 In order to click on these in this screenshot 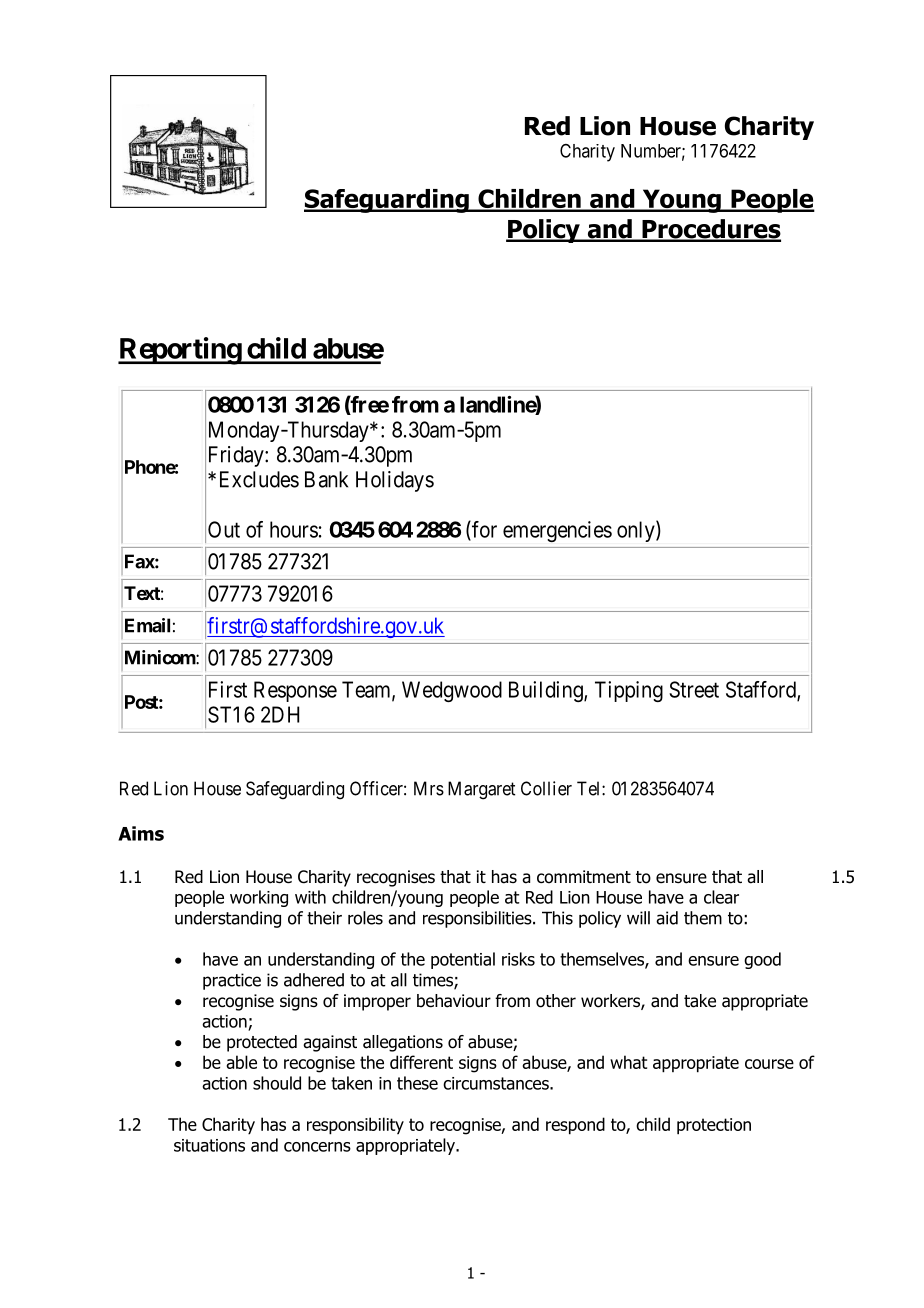, I will do `click(417, 1083)`.
